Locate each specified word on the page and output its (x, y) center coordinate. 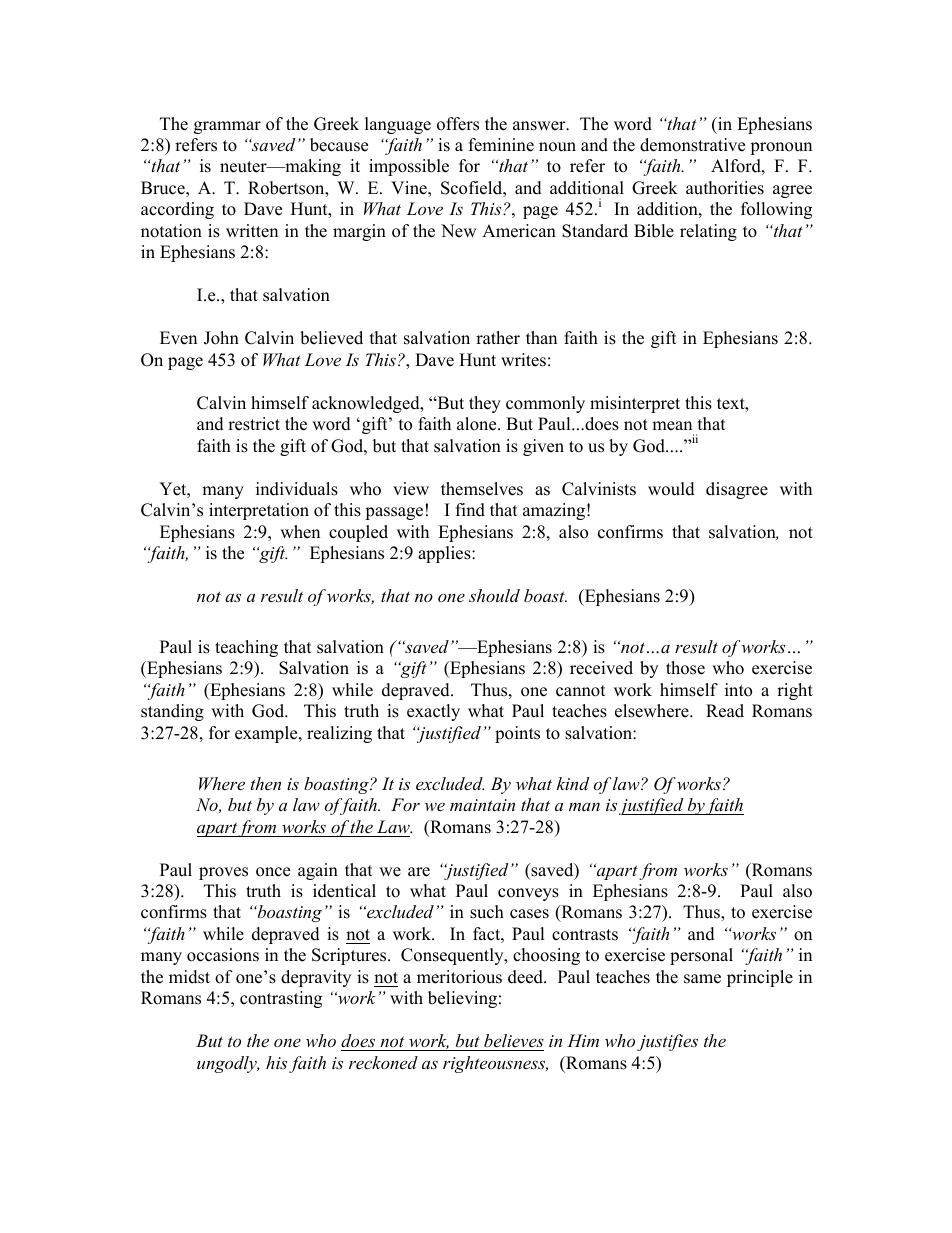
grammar (227, 127)
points (517, 734)
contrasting (281, 999)
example (267, 734)
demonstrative (692, 145)
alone (478, 424)
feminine (501, 145)
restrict (254, 424)
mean (672, 426)
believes (514, 1040)
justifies (667, 1042)
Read (725, 711)
